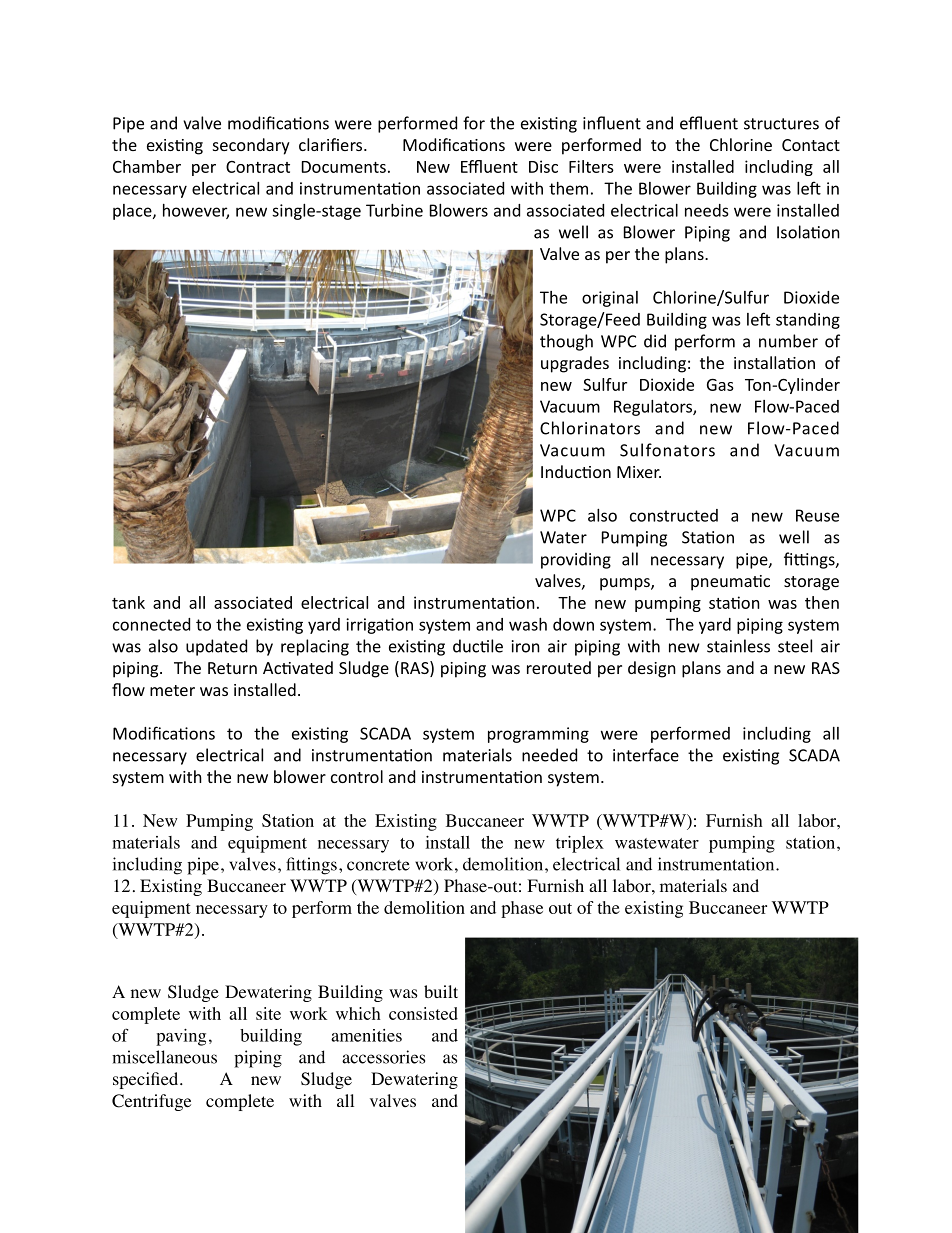 The image size is (952, 1233). Describe the element at coordinates (172, 690) in the screenshot. I see `meter` at that location.
